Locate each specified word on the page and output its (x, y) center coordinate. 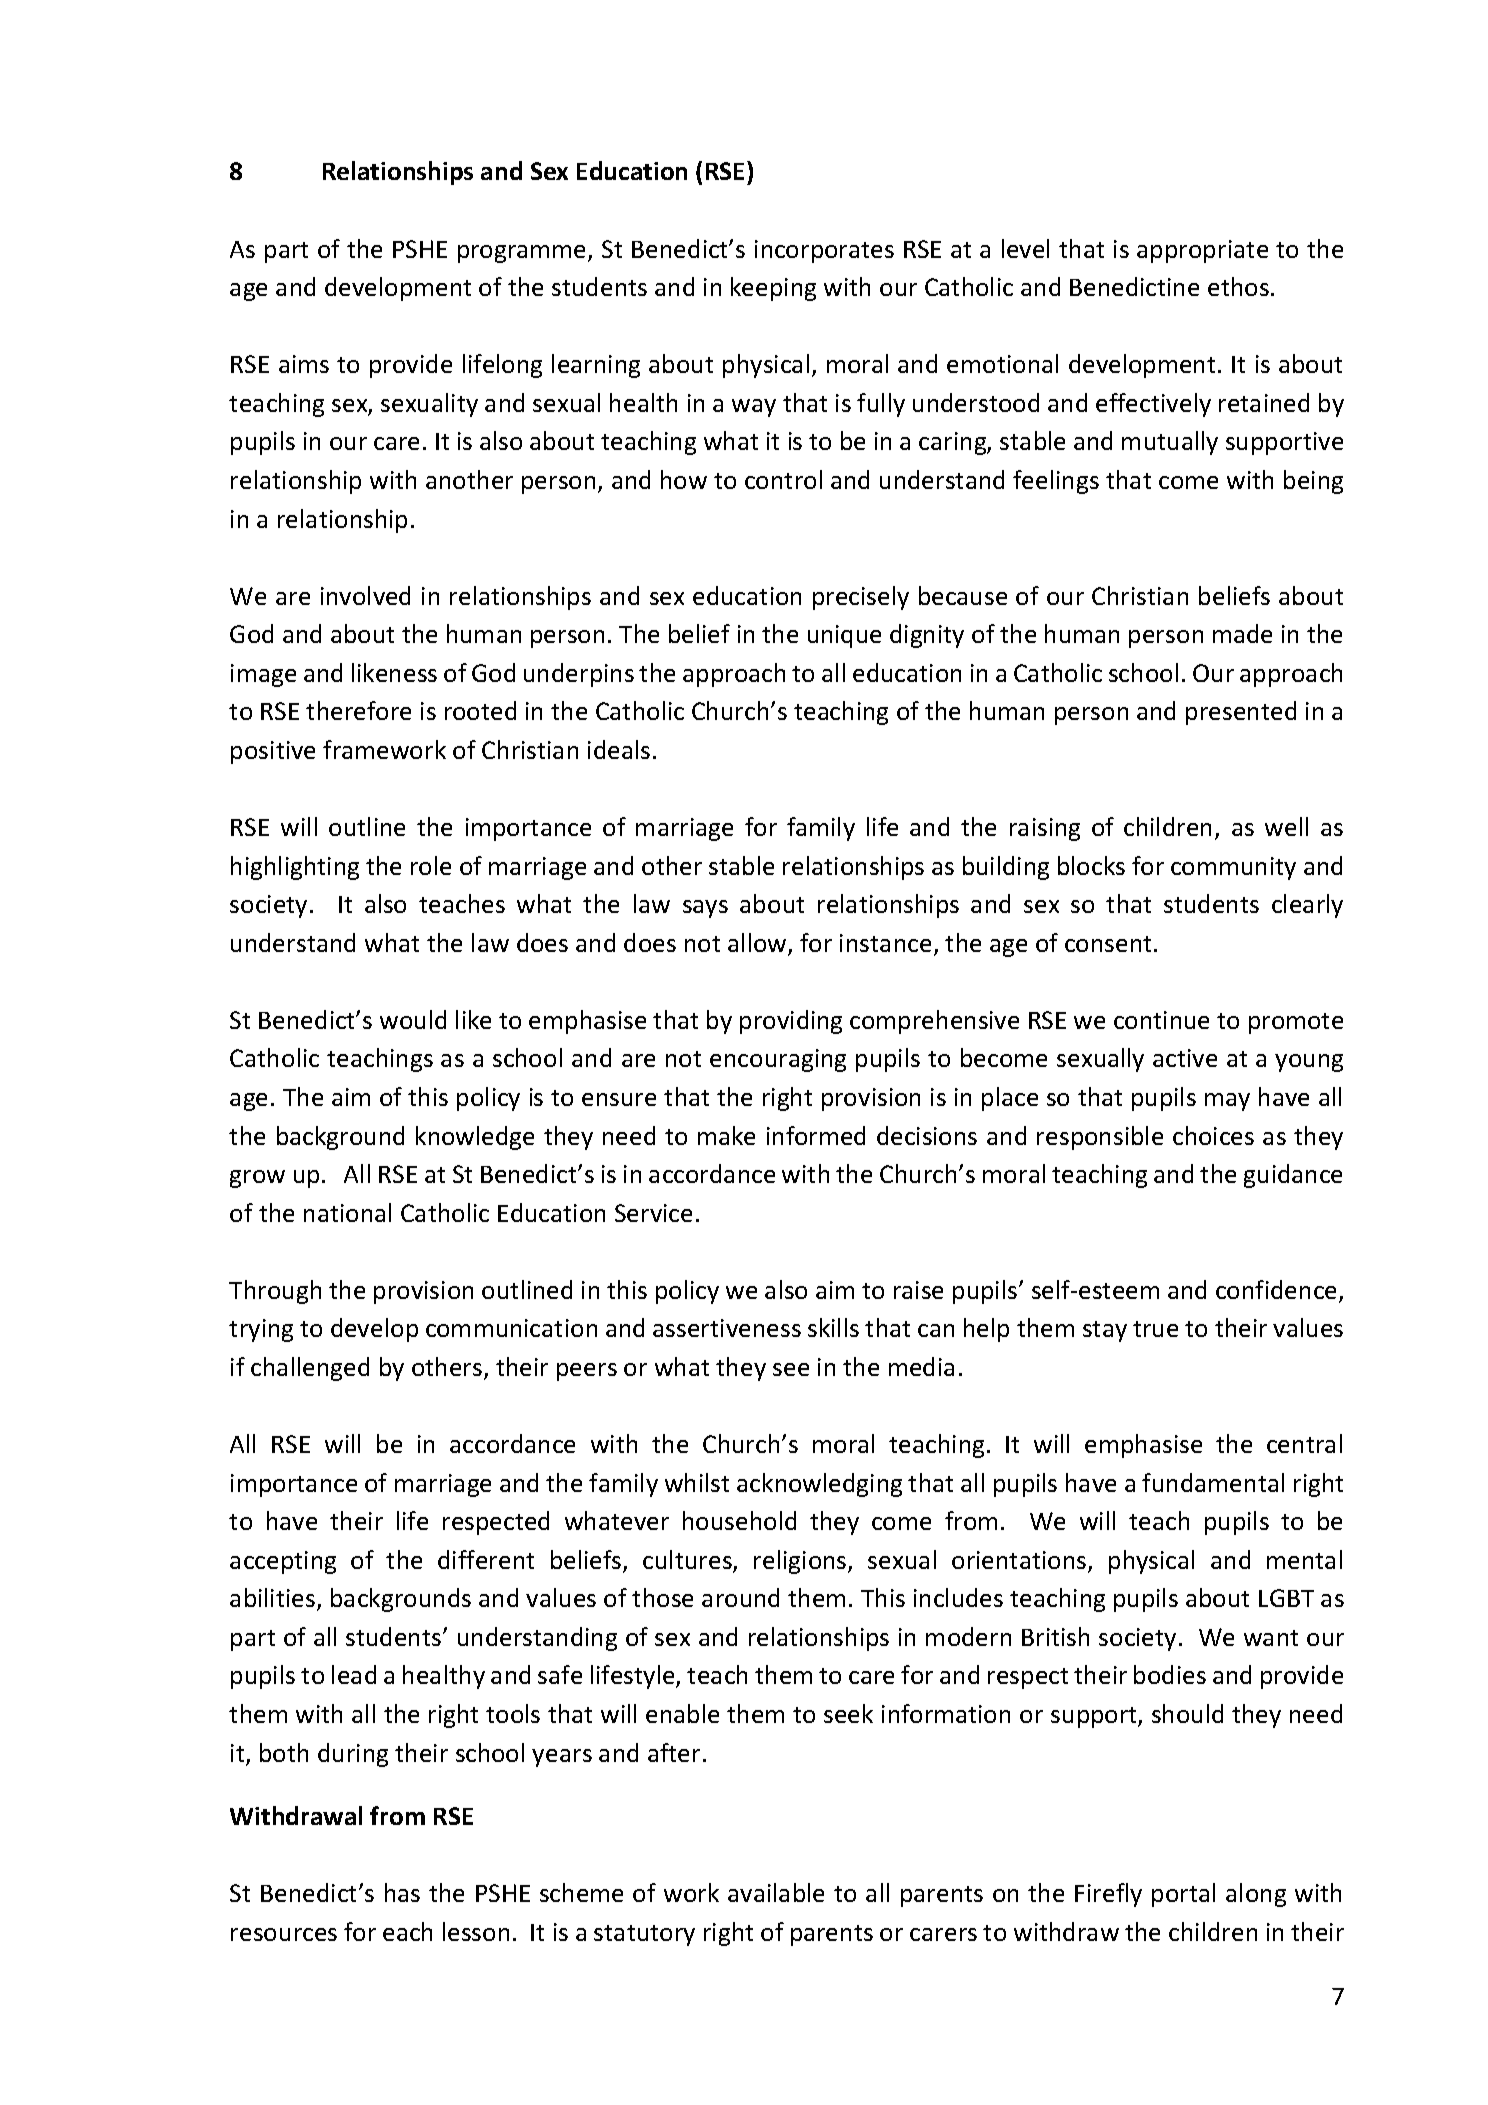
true (1155, 1329)
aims (304, 364)
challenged (310, 1369)
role (431, 865)
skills (833, 1327)
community (1233, 868)
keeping (773, 289)
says (705, 909)
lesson (476, 1931)
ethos (1238, 286)
